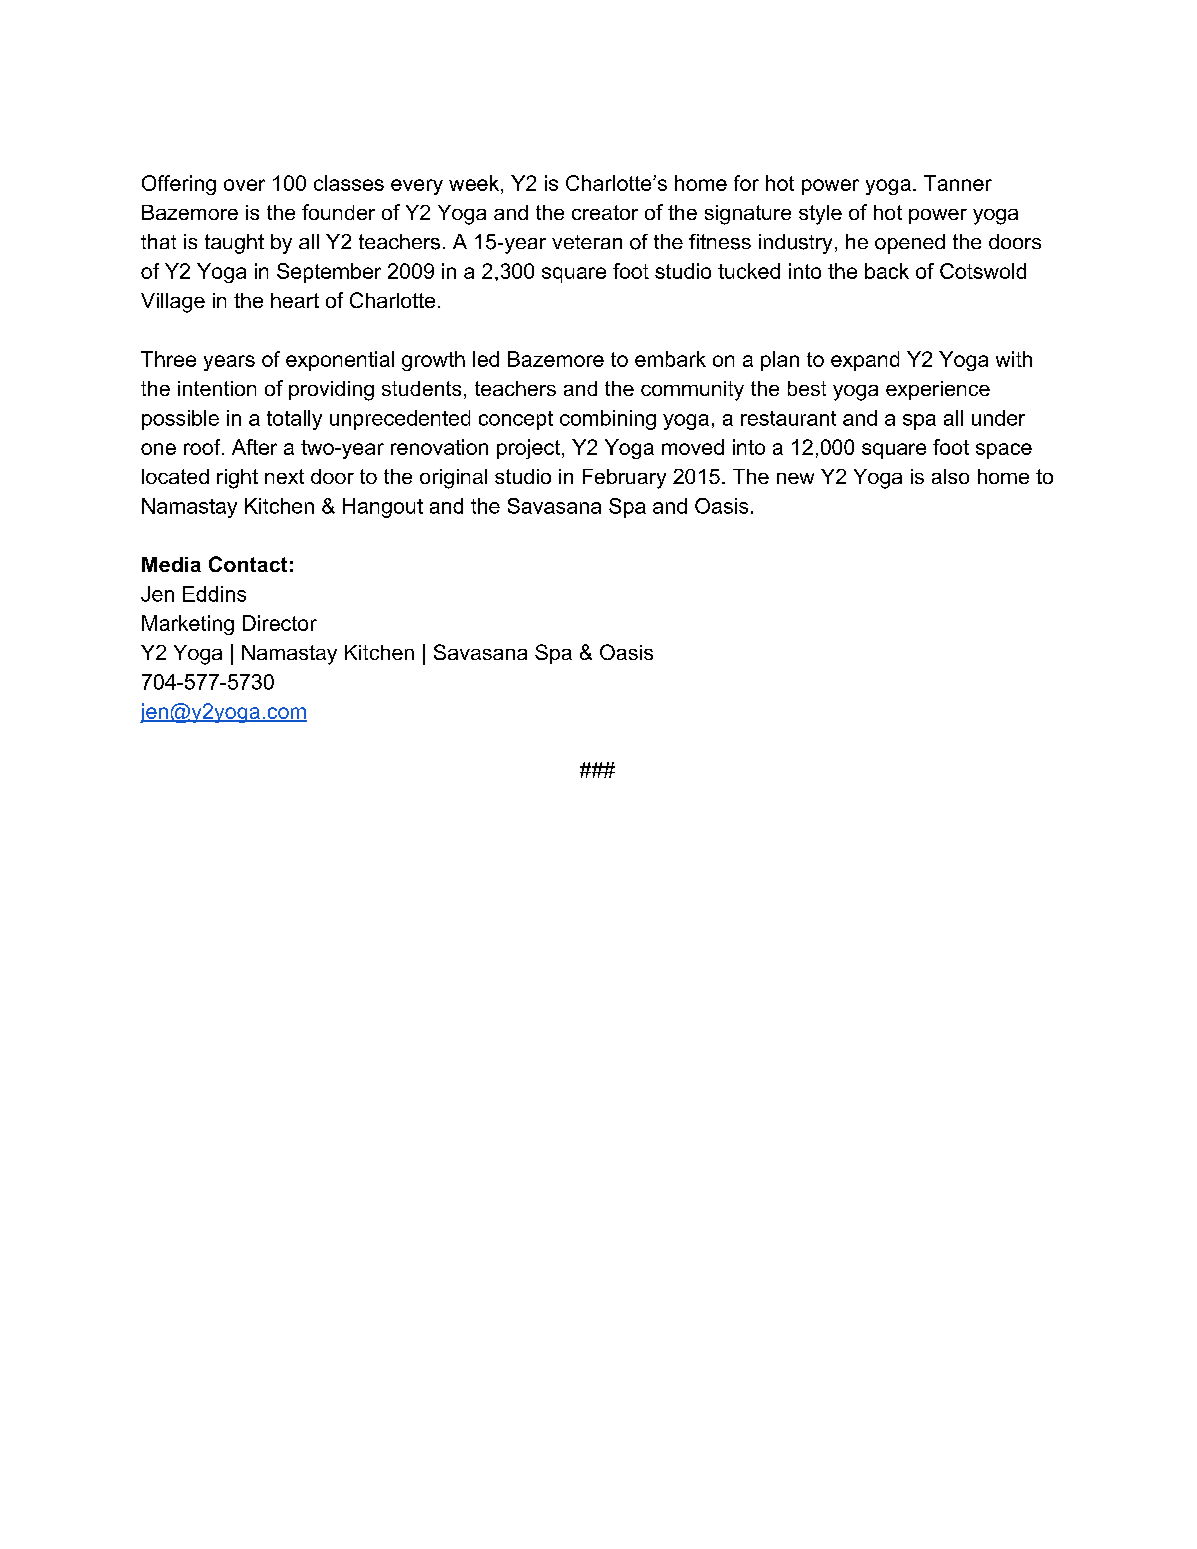 The width and height of the image is (1197, 1549). Describe the element at coordinates (950, 476) in the image. I see `also` at that location.
